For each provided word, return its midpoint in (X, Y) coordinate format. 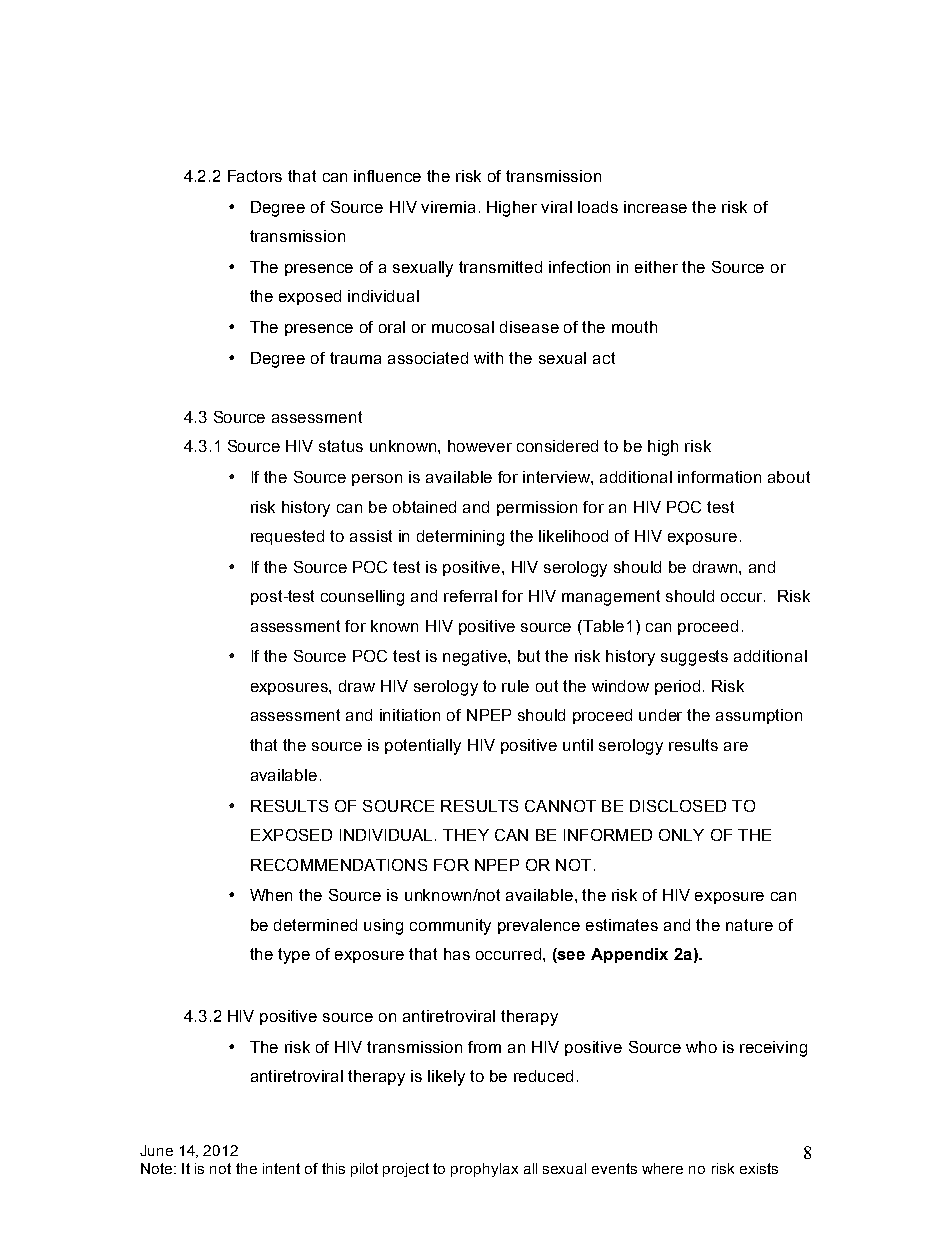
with (488, 358)
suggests (694, 658)
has (457, 954)
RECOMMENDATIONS (339, 865)
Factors (255, 176)
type (294, 956)
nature (749, 925)
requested (287, 537)
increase (655, 207)
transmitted (500, 267)
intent (281, 1168)
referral (470, 596)
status (341, 446)
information (719, 477)
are (736, 746)
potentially (423, 747)
